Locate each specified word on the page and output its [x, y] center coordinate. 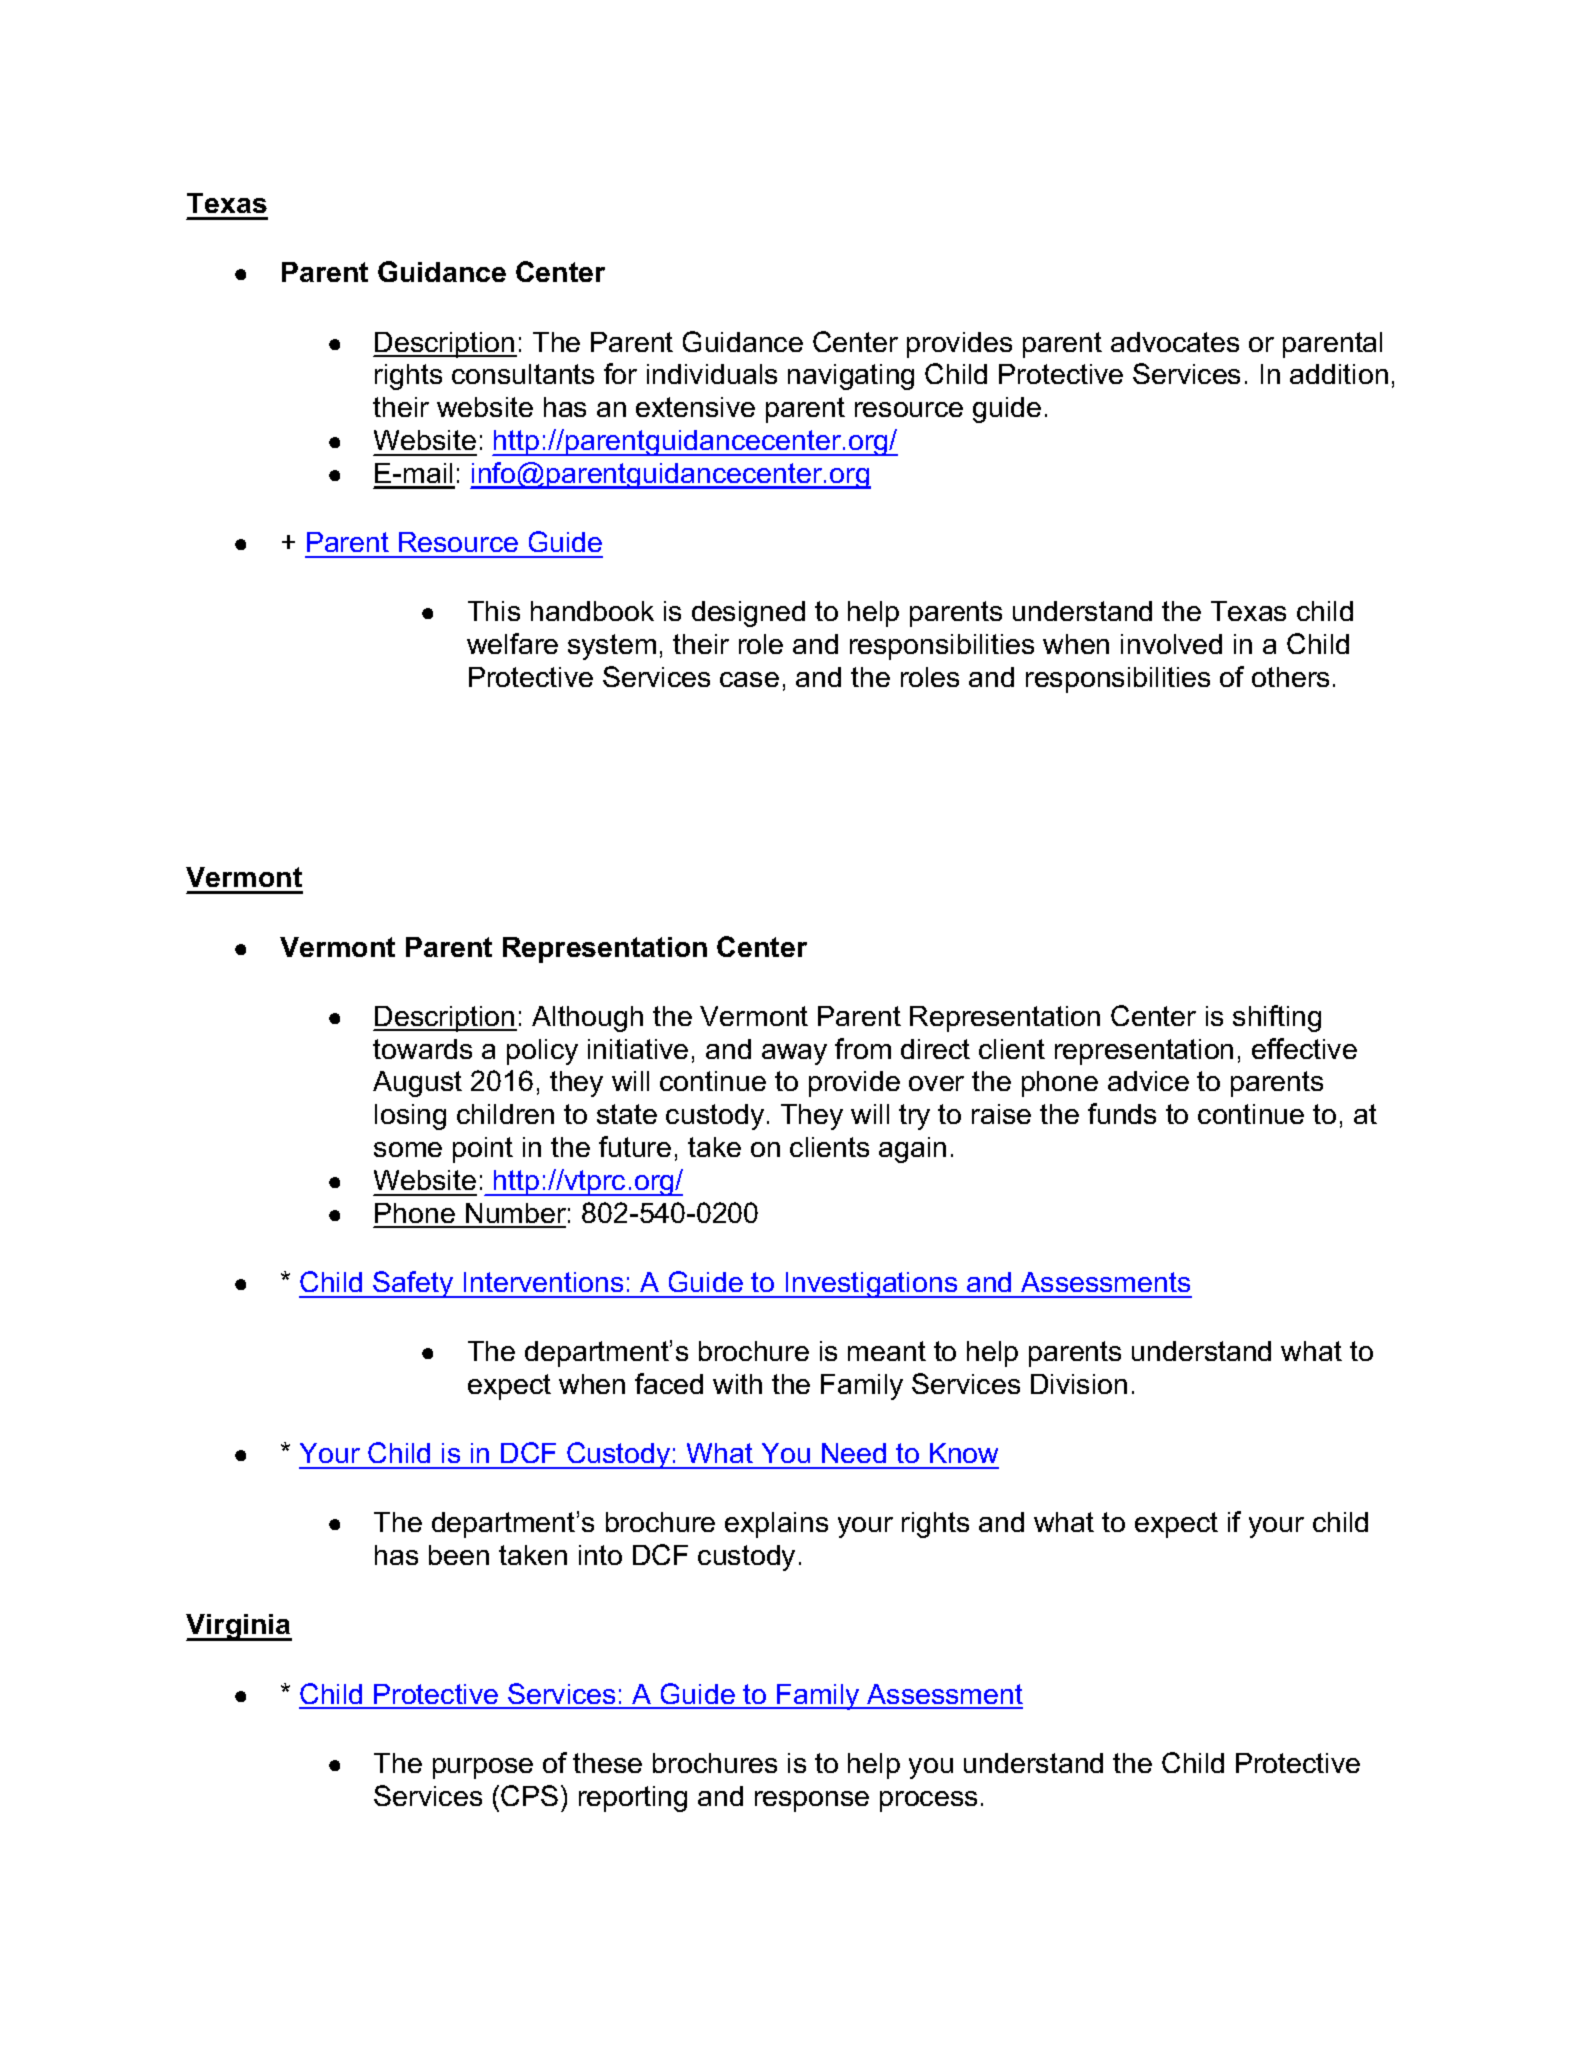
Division [1079, 1384]
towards [422, 1049]
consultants [523, 374]
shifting [1277, 1018]
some [408, 1149]
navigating [851, 377]
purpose [483, 1768]
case [749, 679]
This [494, 611]
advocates [1175, 342]
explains [776, 1525]
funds [1122, 1113]
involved [1171, 644]
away [794, 1054]
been [459, 1555]
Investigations [872, 1285]
